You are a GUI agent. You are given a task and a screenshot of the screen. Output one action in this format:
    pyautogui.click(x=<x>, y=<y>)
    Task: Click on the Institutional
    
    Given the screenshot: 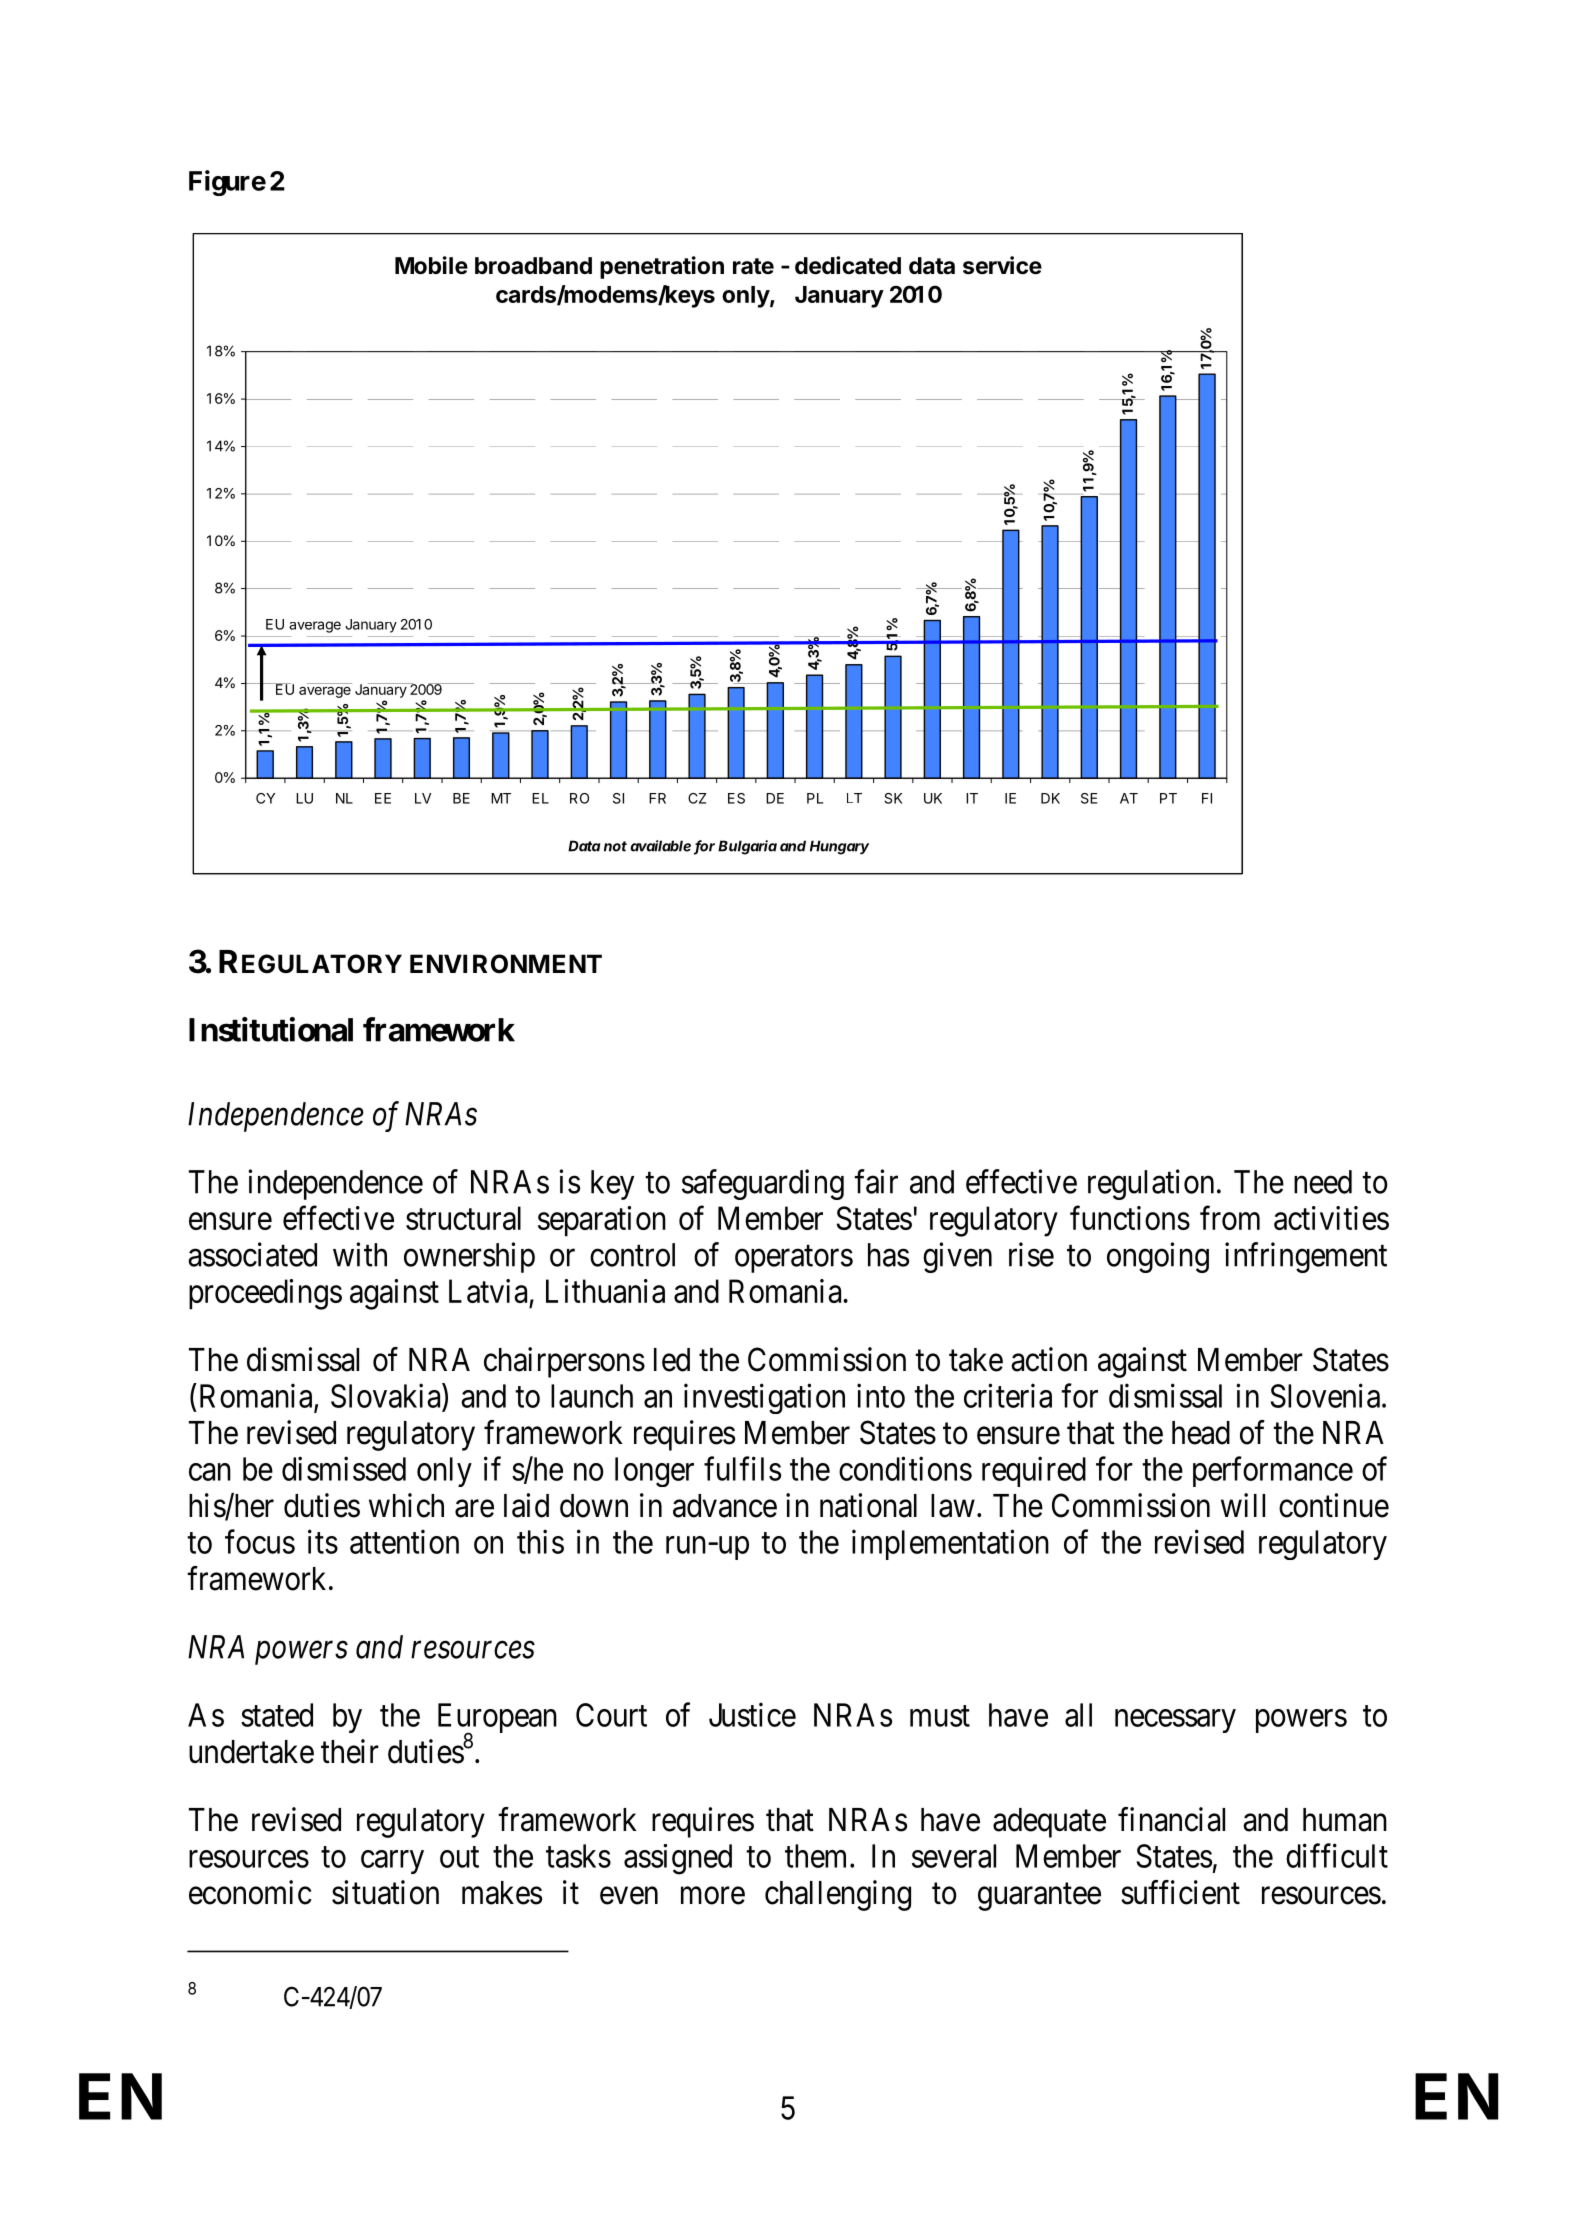 What is the action you would take?
    pyautogui.click(x=271, y=1029)
